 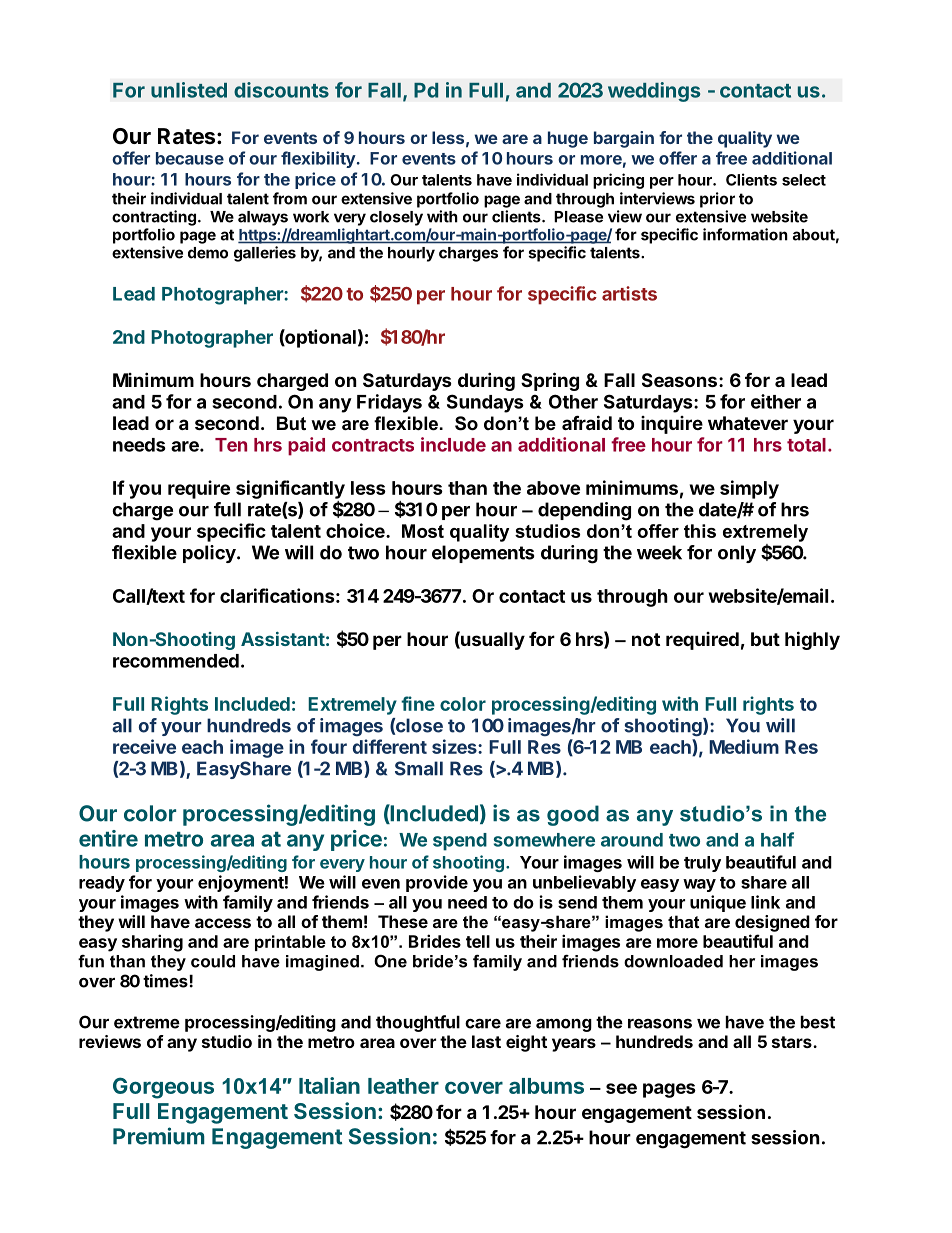 I want to click on huge, so click(x=568, y=139).
